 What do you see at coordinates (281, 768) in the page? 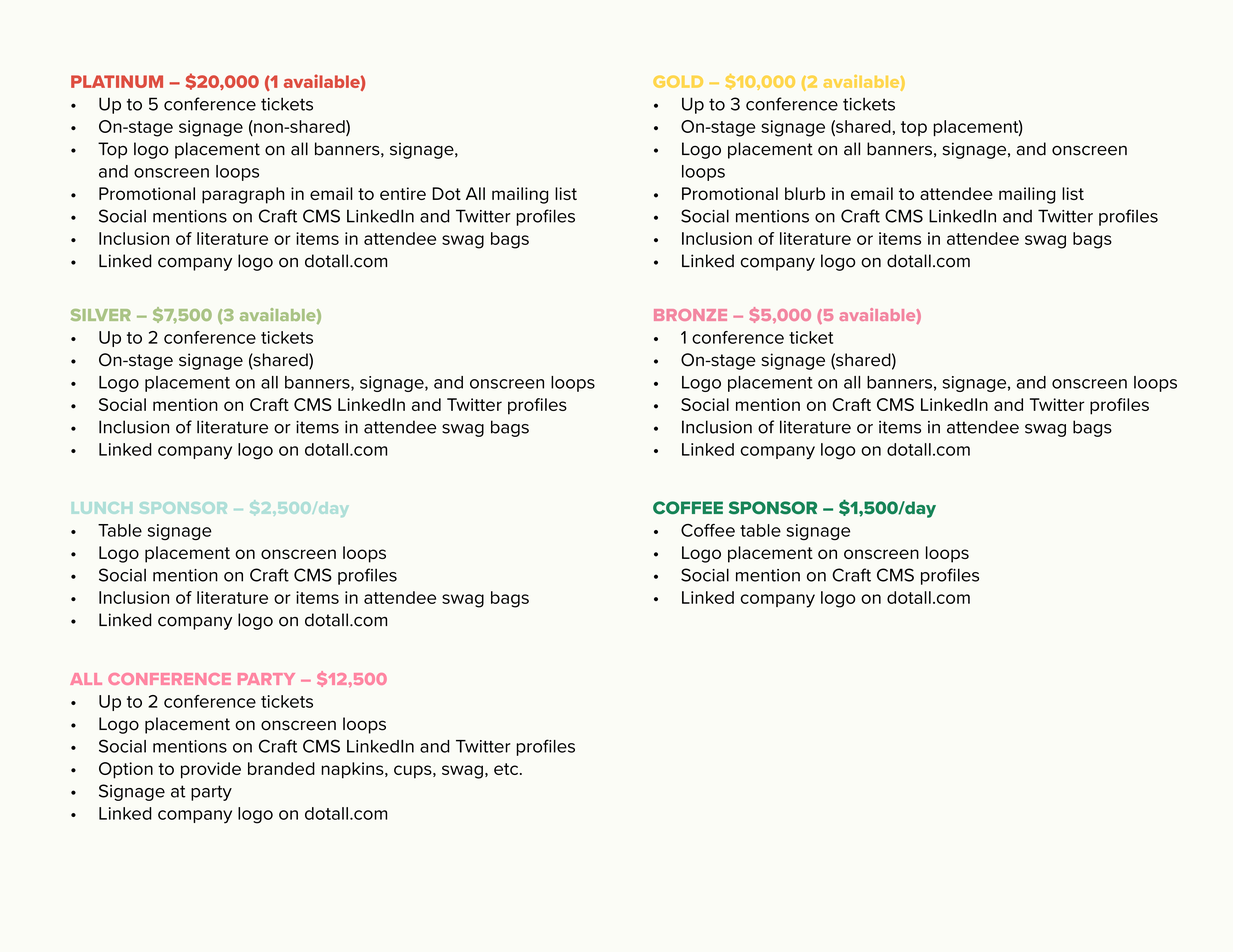
I see `branded` at bounding box center [281, 768].
